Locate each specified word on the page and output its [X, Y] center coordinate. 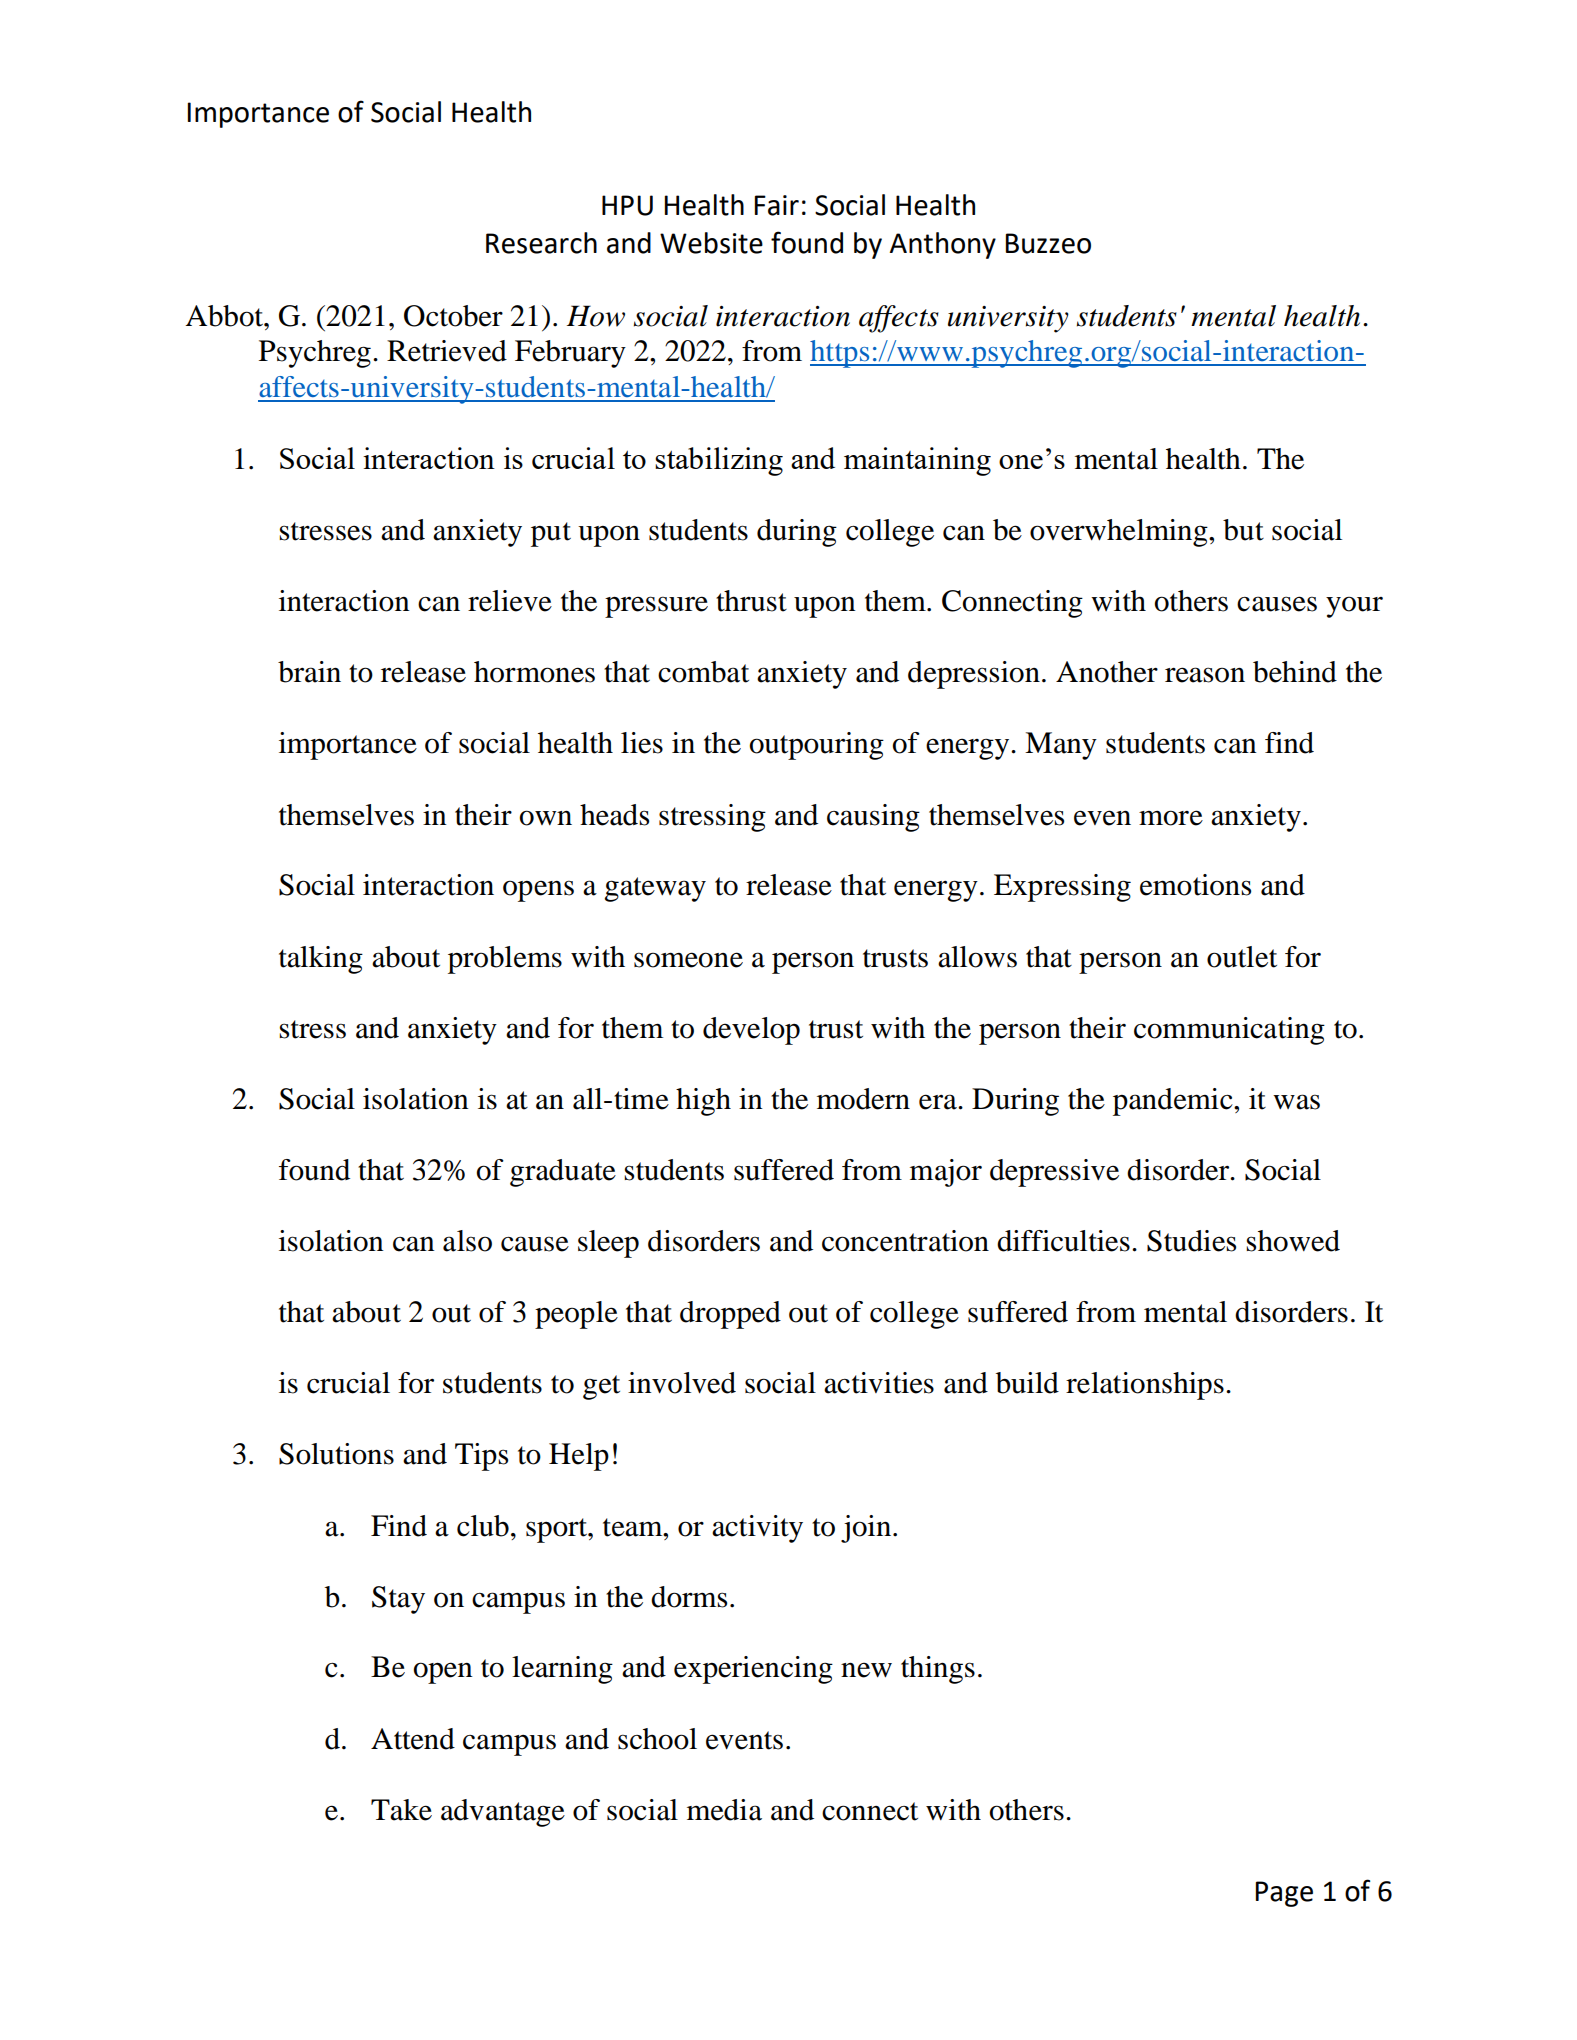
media [724, 1810]
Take [401, 1810]
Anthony [943, 245]
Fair [777, 205]
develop [751, 1031]
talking [321, 960]
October [453, 316]
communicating [1229, 1031]
